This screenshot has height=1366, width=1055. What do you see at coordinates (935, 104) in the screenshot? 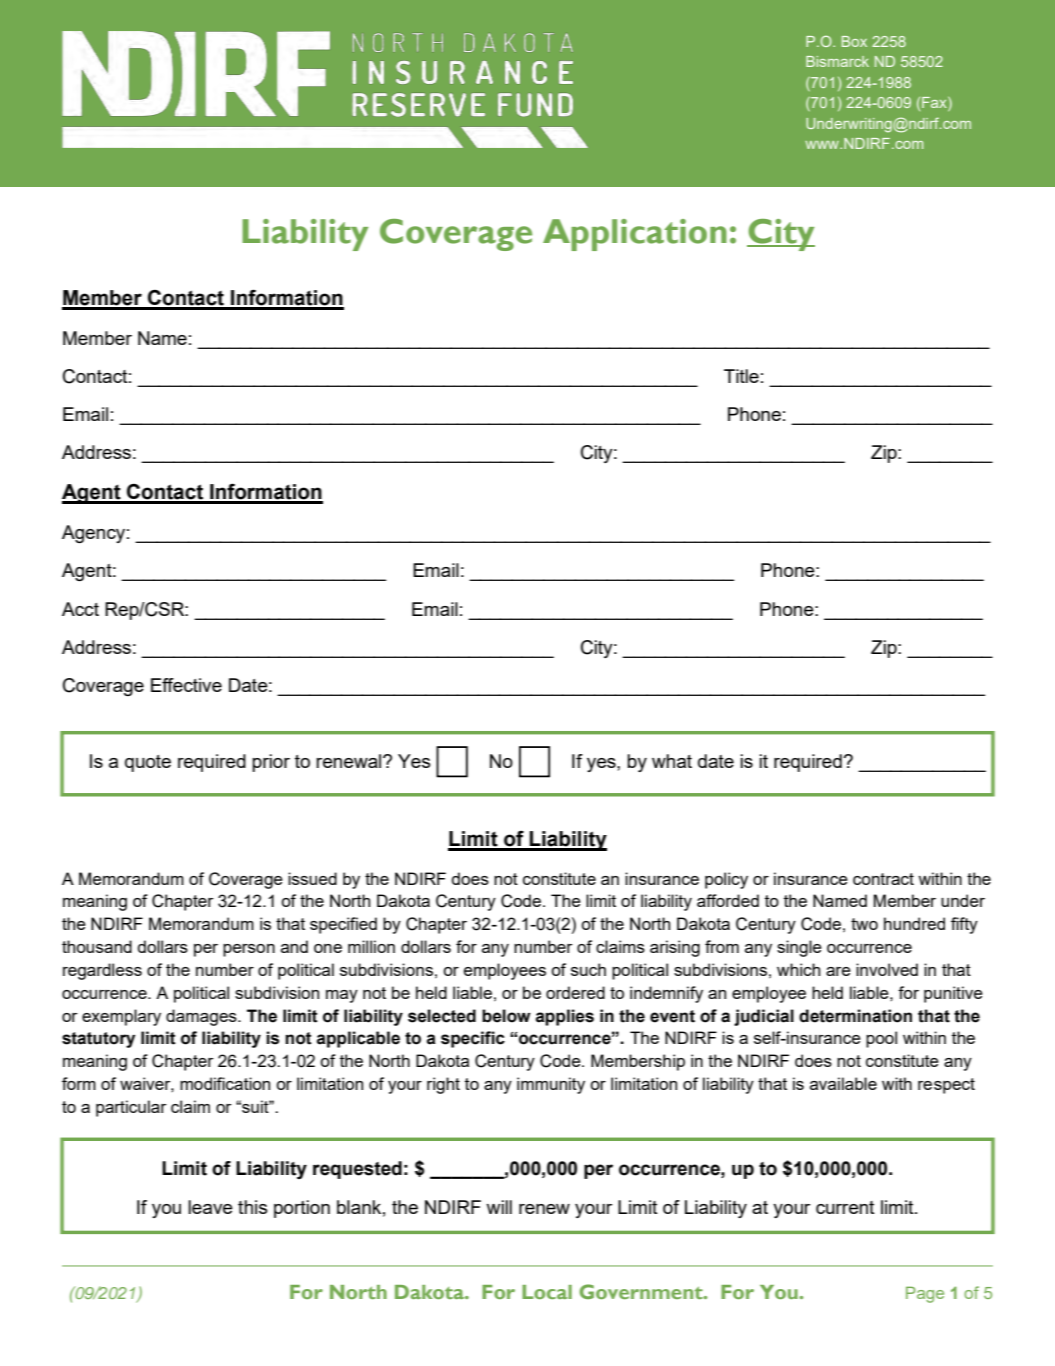
I see `Fax` at bounding box center [935, 104].
